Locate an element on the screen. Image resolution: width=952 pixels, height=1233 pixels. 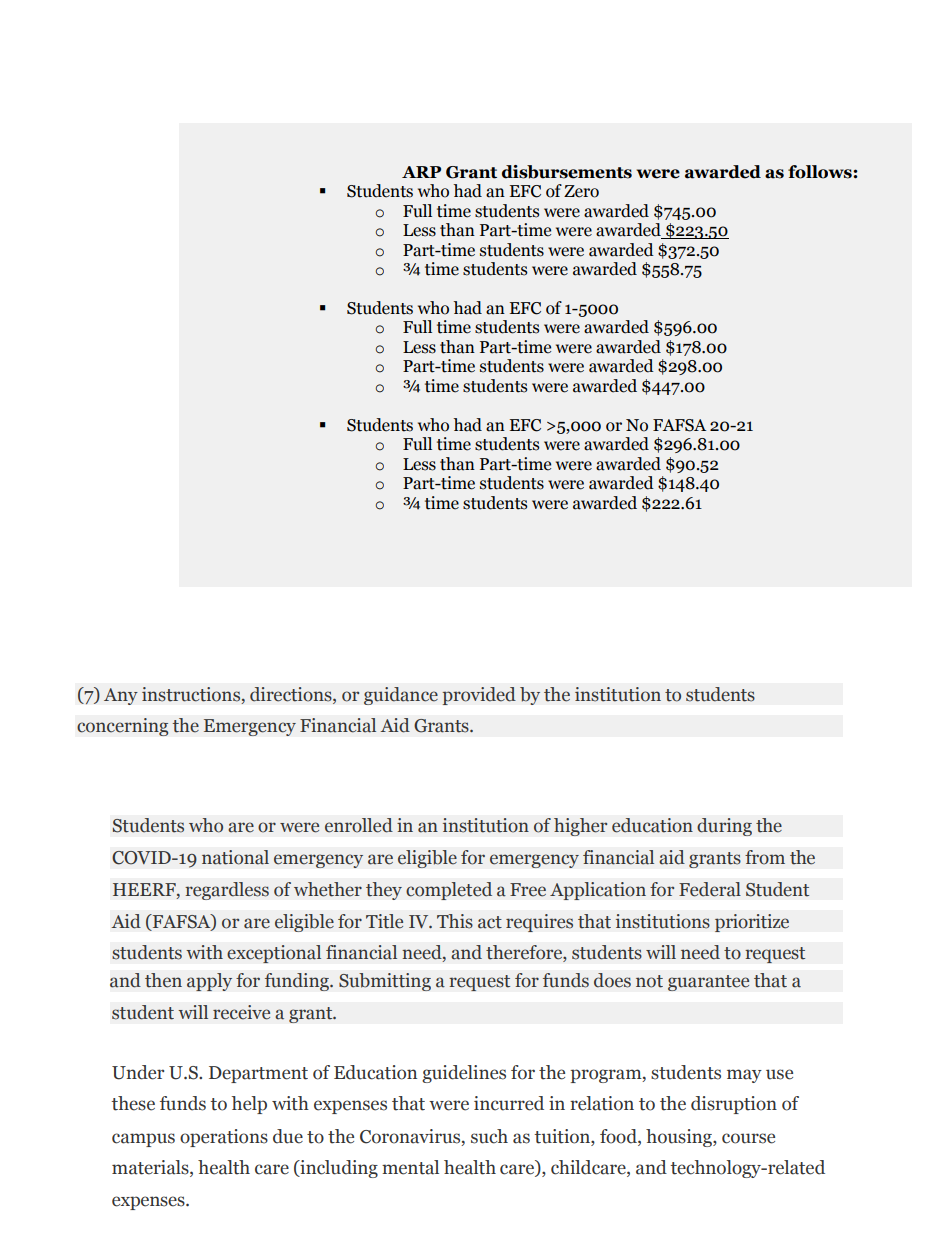
guidance is located at coordinates (401, 696).
